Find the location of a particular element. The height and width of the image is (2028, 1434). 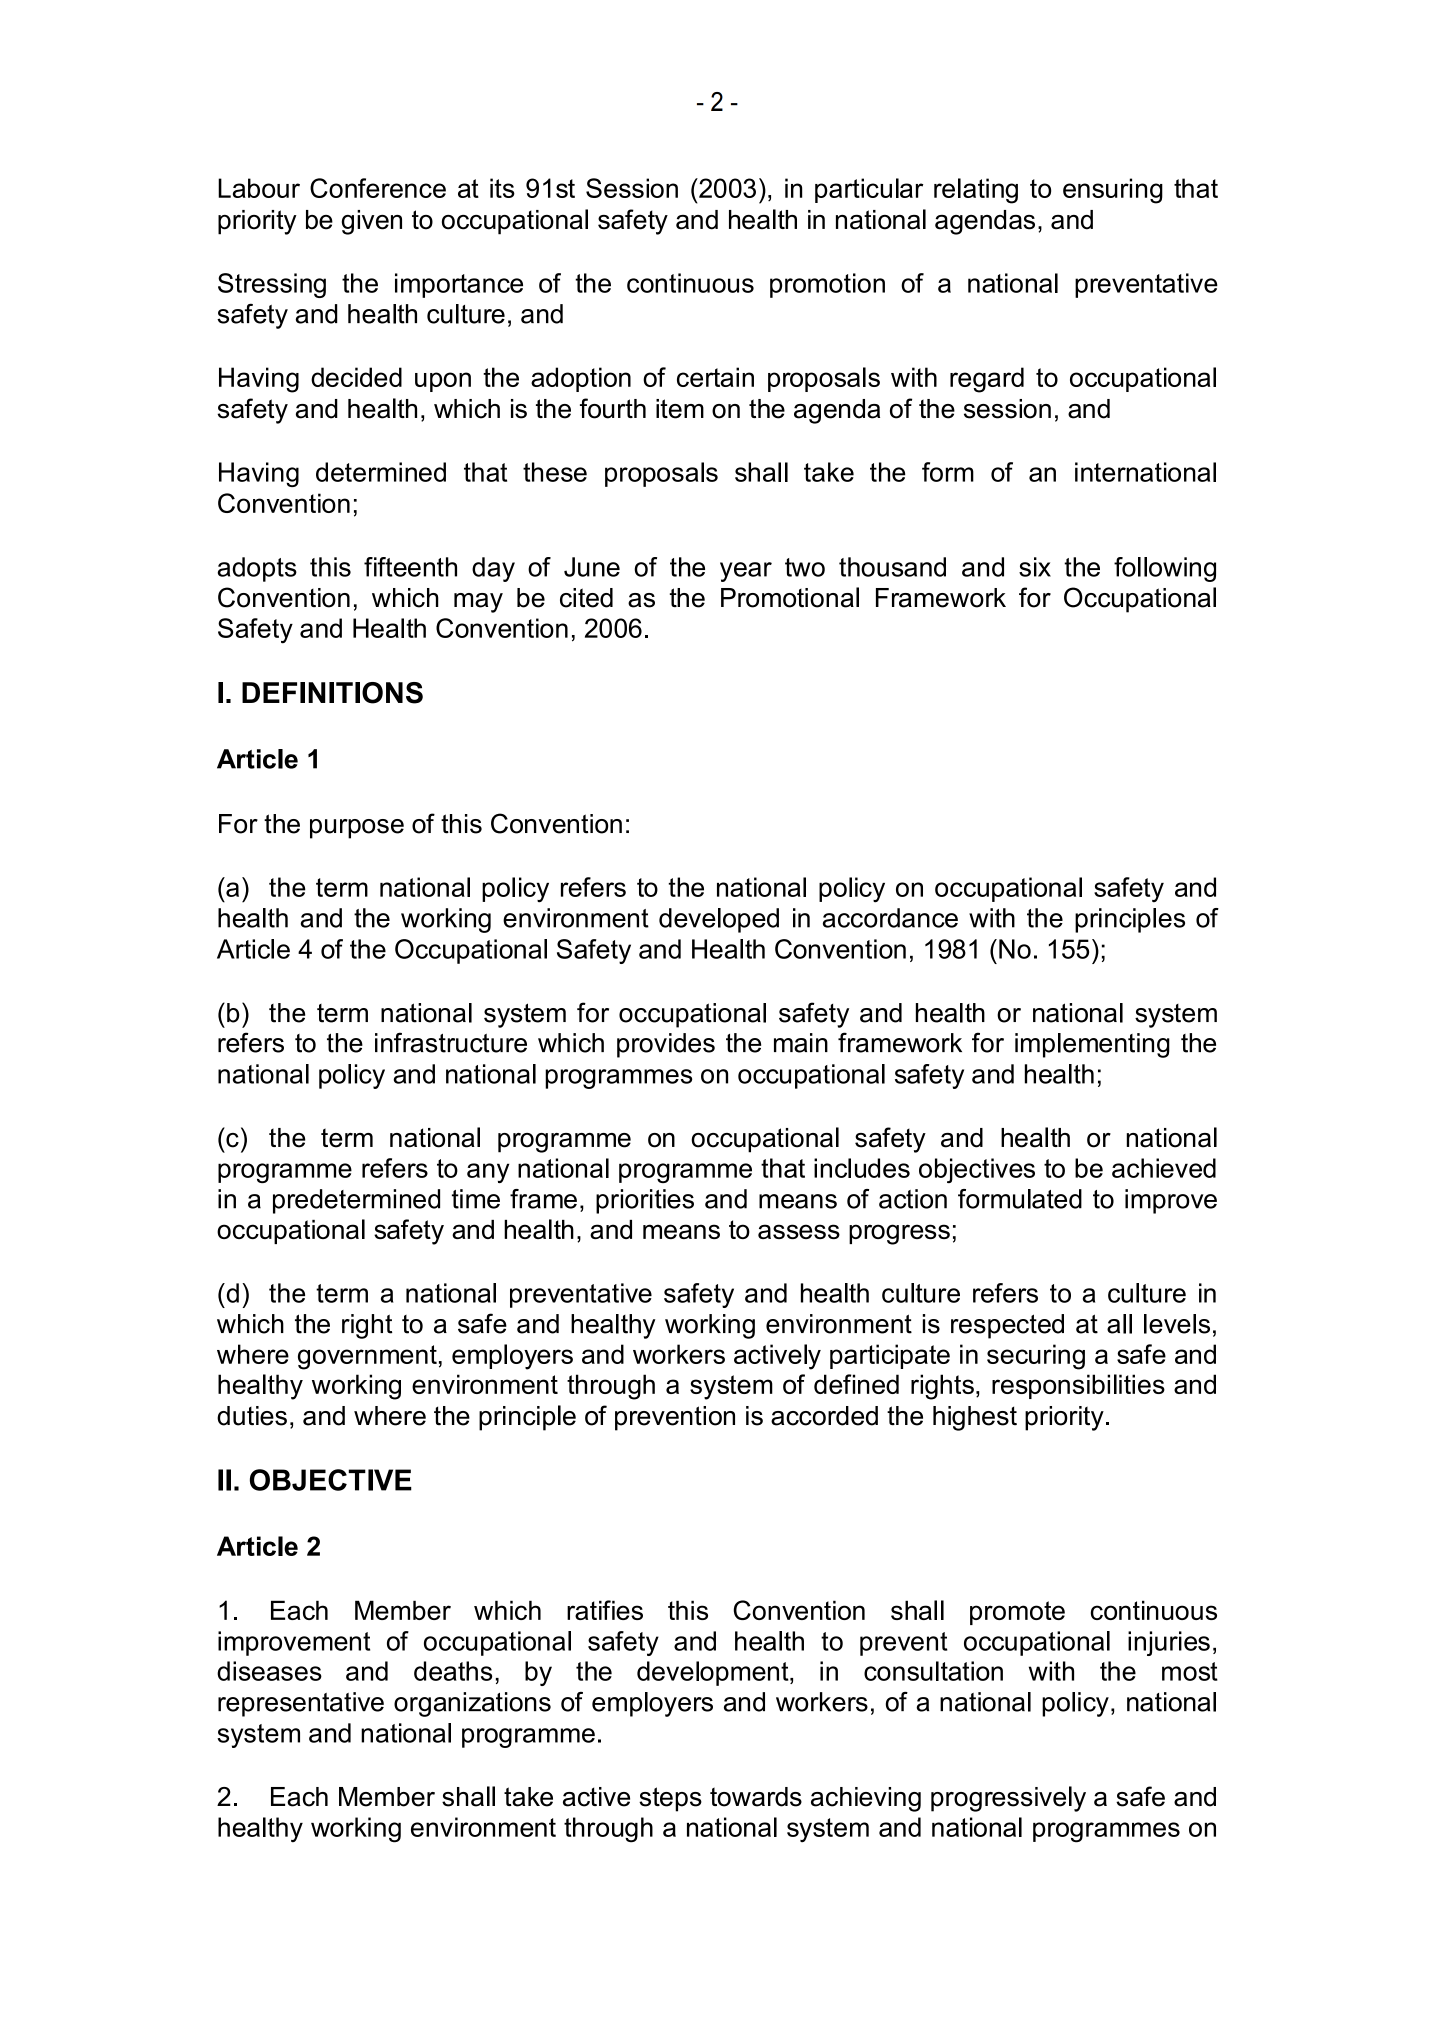

implementing is located at coordinates (1092, 1045).
